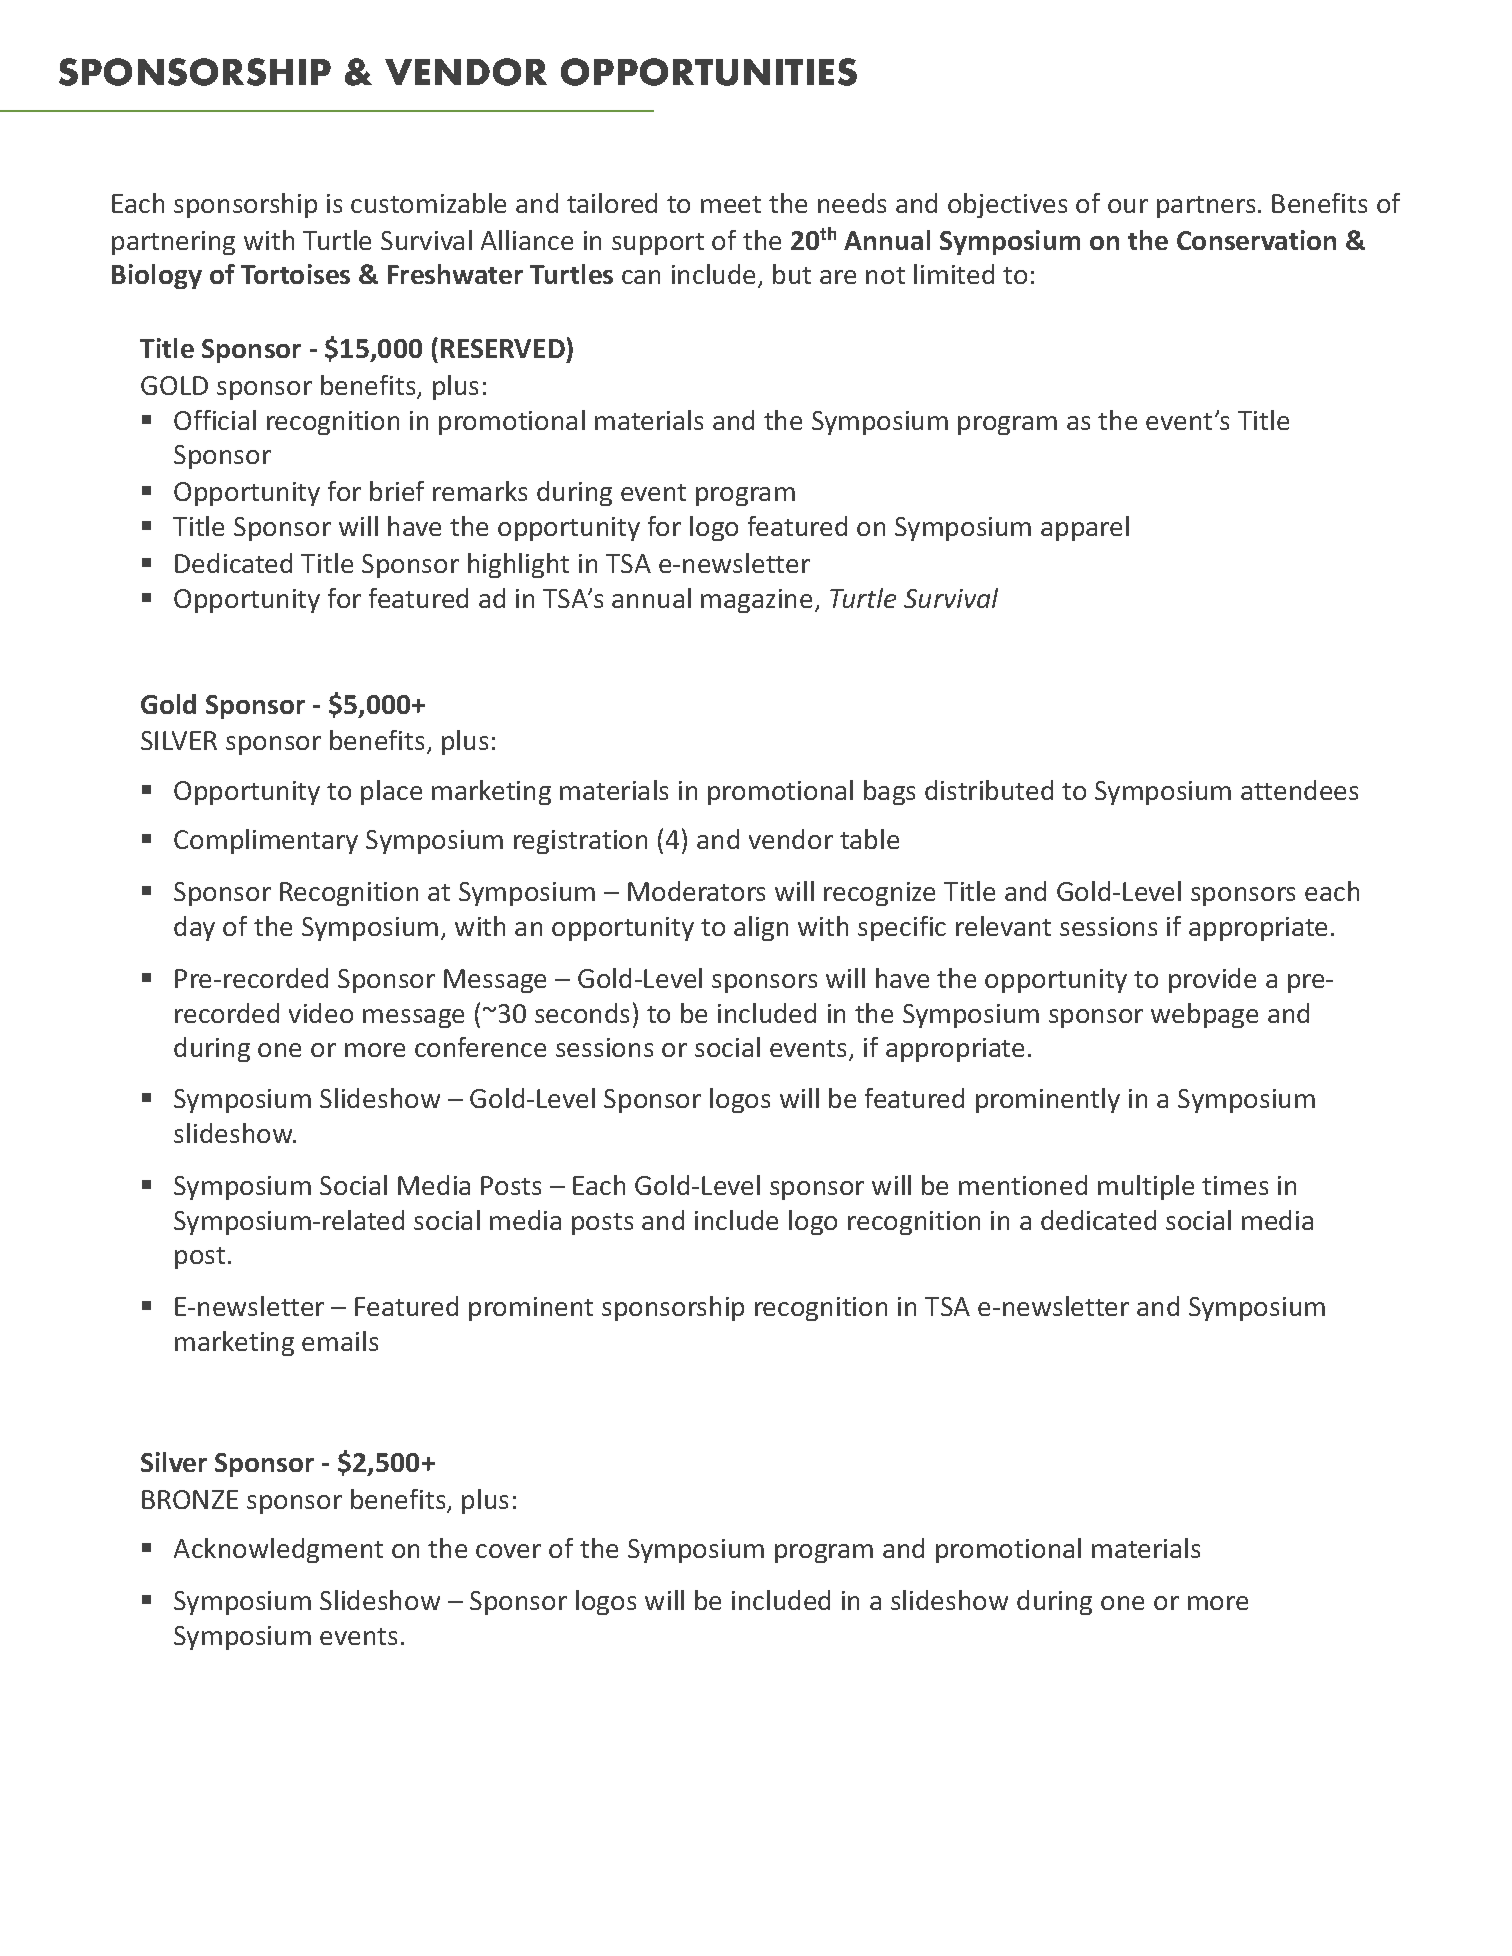 This screenshot has height=1956, width=1512. What do you see at coordinates (1299, 790) in the screenshot?
I see `attendees` at bounding box center [1299, 790].
